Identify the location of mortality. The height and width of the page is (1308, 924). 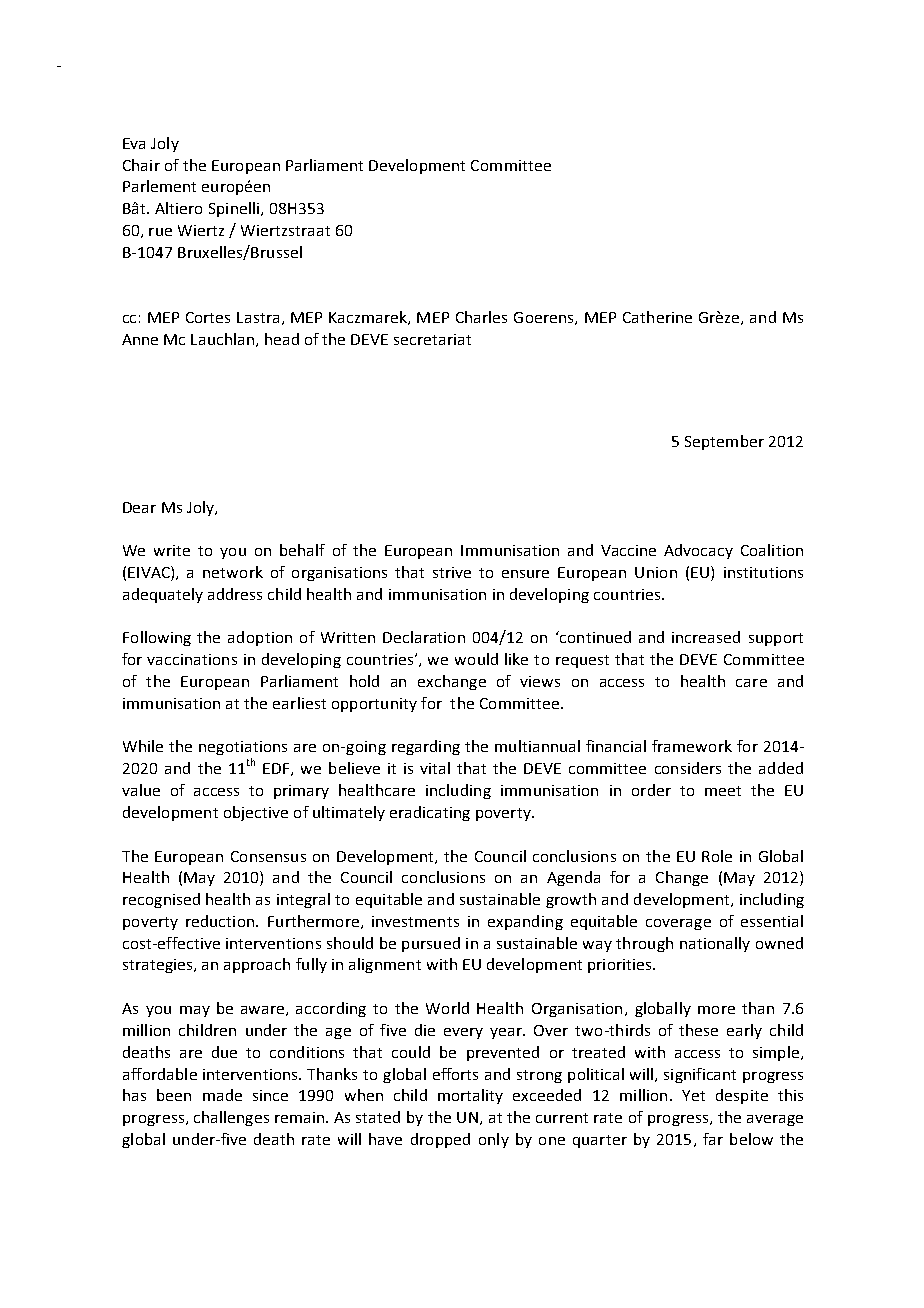
(470, 1096).
